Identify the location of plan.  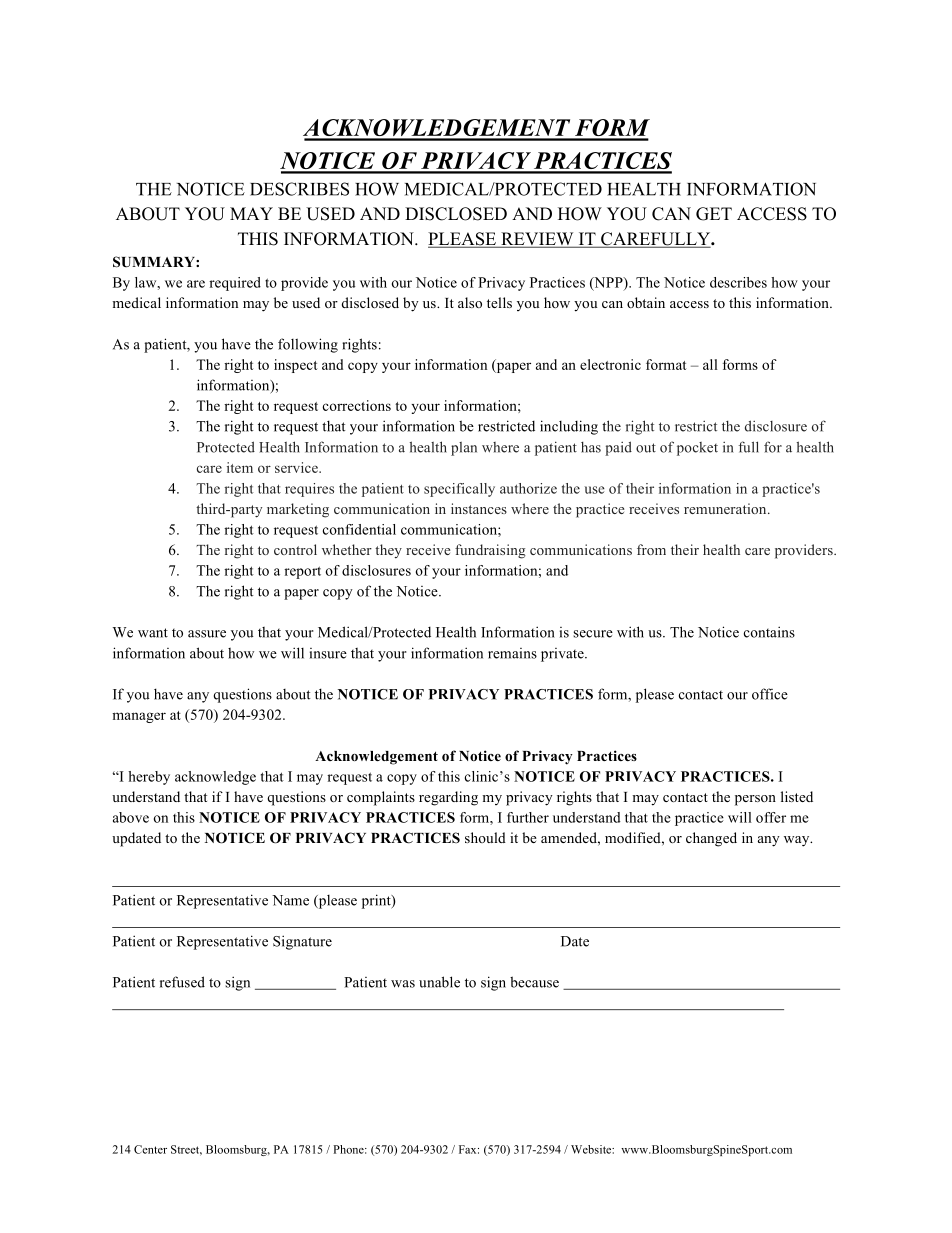
(464, 449).
